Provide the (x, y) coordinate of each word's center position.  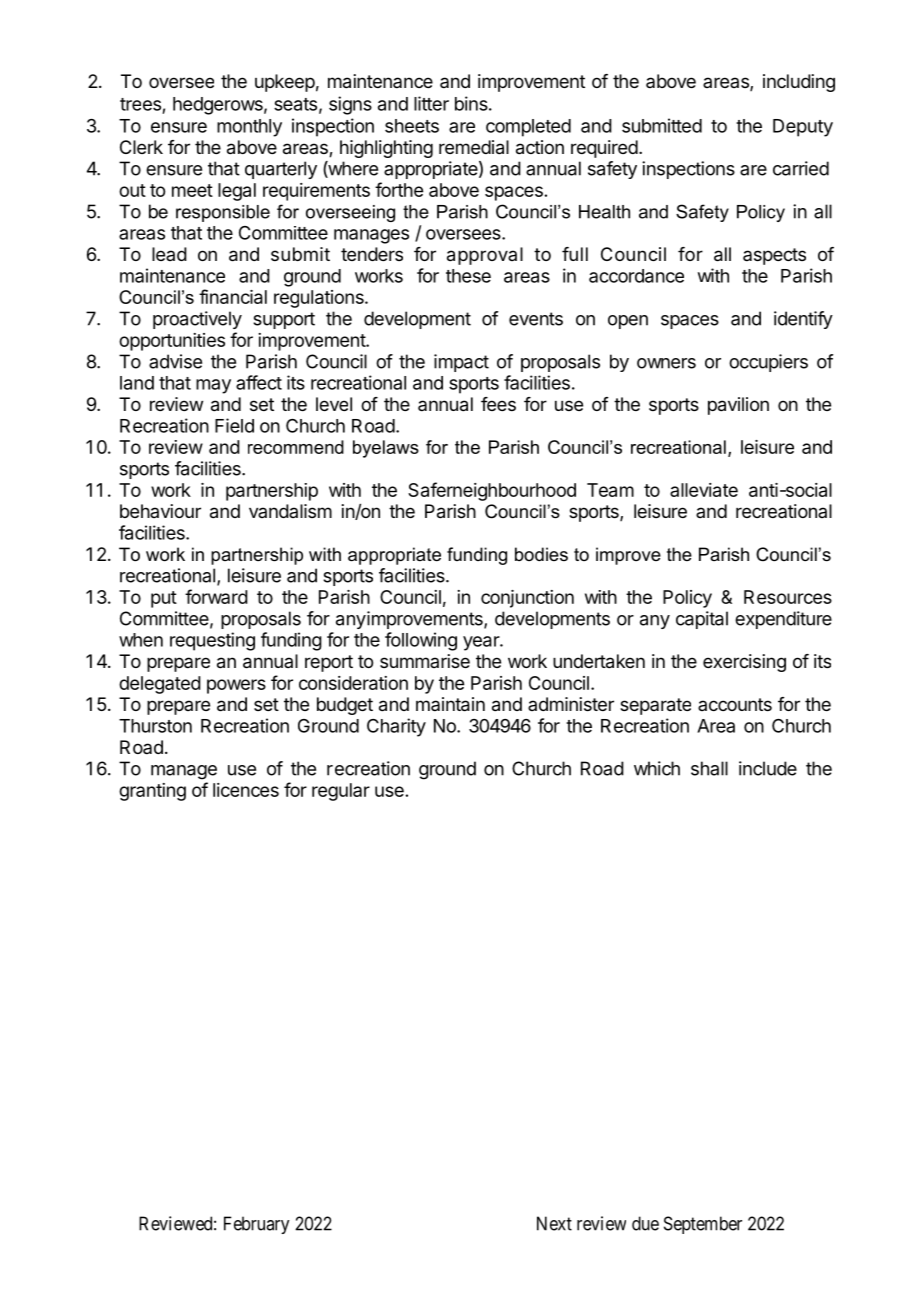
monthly (249, 128)
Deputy (803, 128)
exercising (744, 663)
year (482, 643)
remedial (474, 147)
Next (554, 1223)
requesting (212, 641)
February (256, 1225)
